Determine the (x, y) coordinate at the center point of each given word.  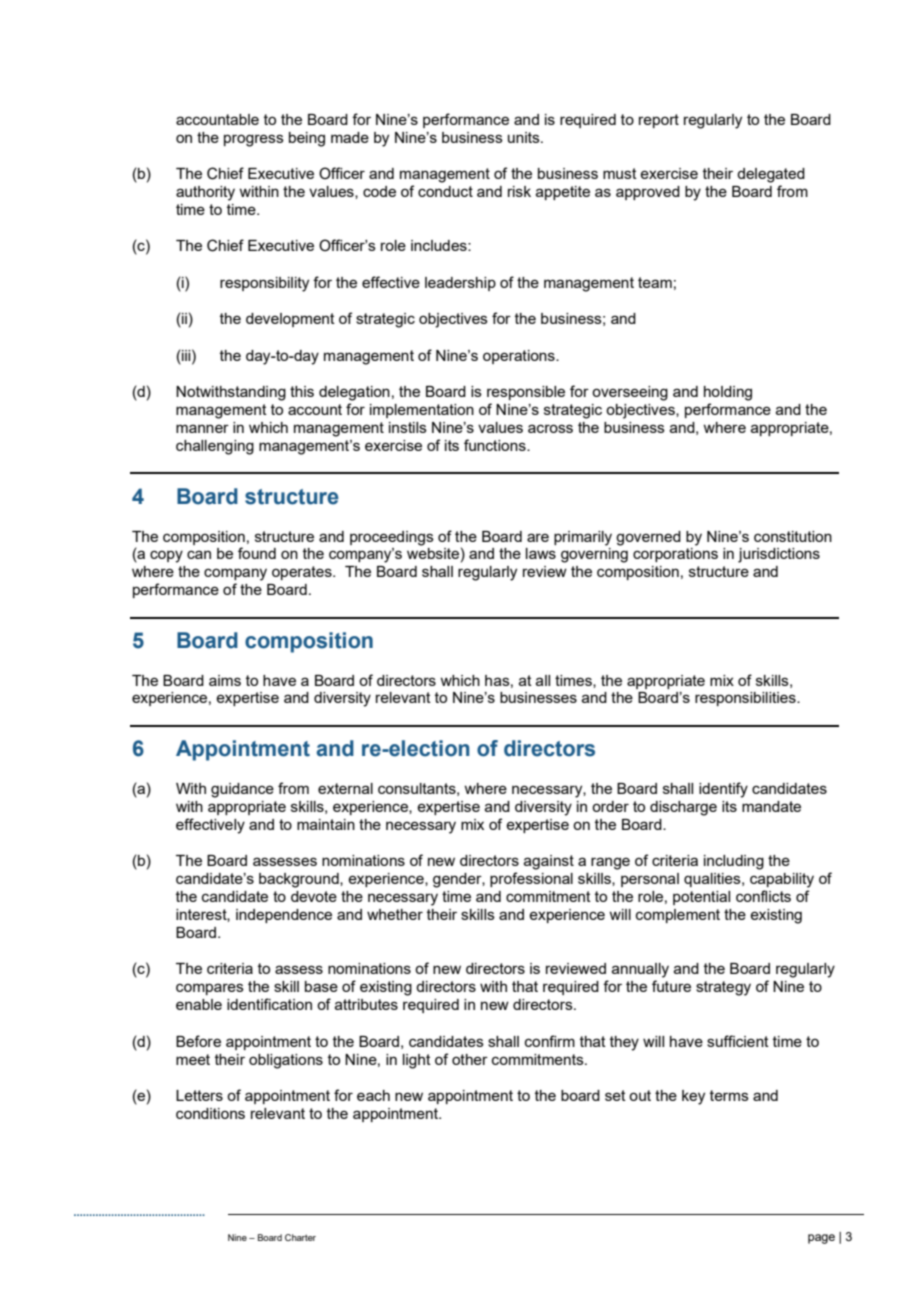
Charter (300, 1237)
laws (541, 553)
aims (225, 680)
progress (254, 140)
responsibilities (746, 699)
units (525, 137)
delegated (771, 175)
